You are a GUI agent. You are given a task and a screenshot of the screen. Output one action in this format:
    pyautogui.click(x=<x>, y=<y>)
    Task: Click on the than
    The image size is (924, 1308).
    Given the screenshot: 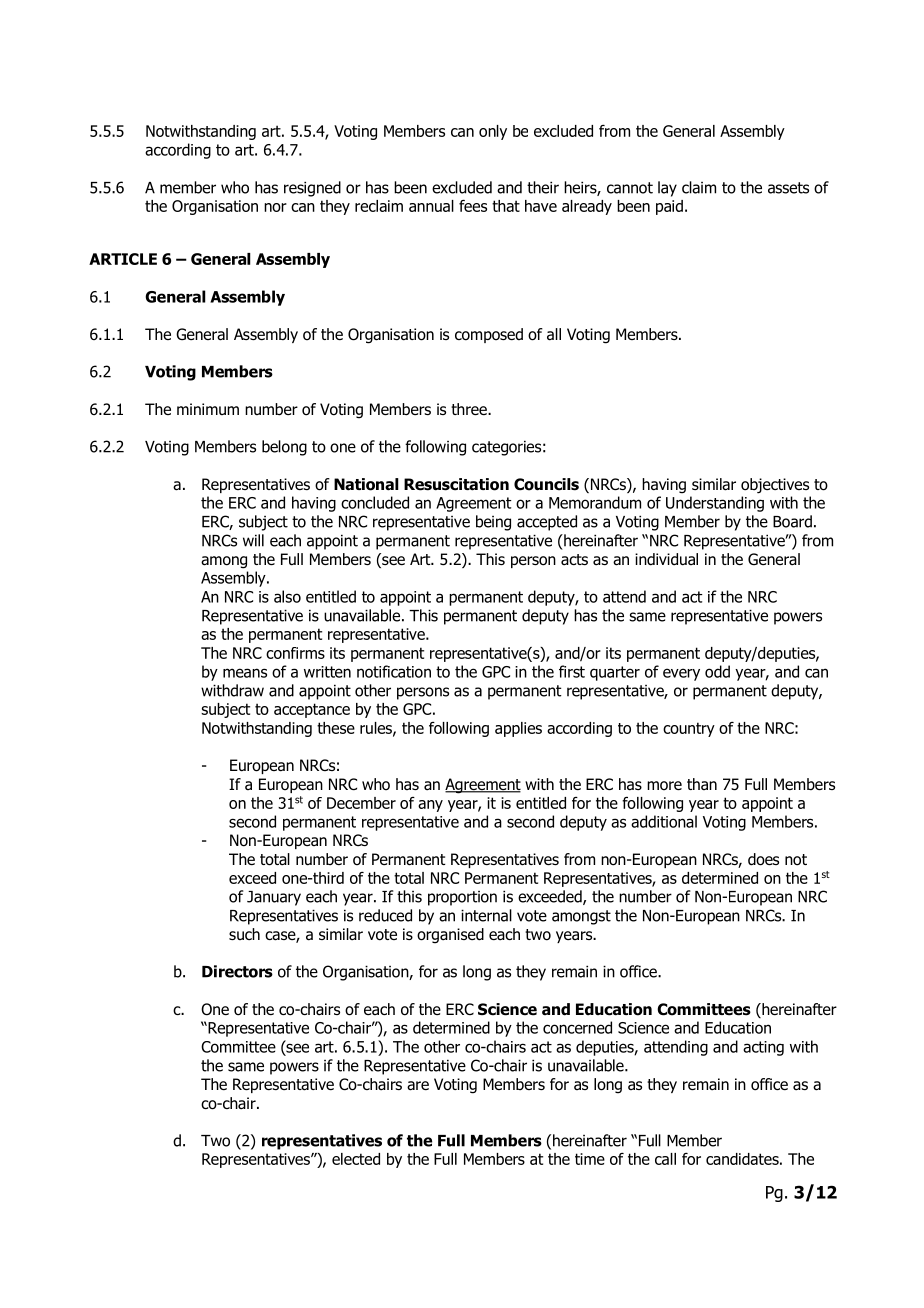 What is the action you would take?
    pyautogui.click(x=702, y=784)
